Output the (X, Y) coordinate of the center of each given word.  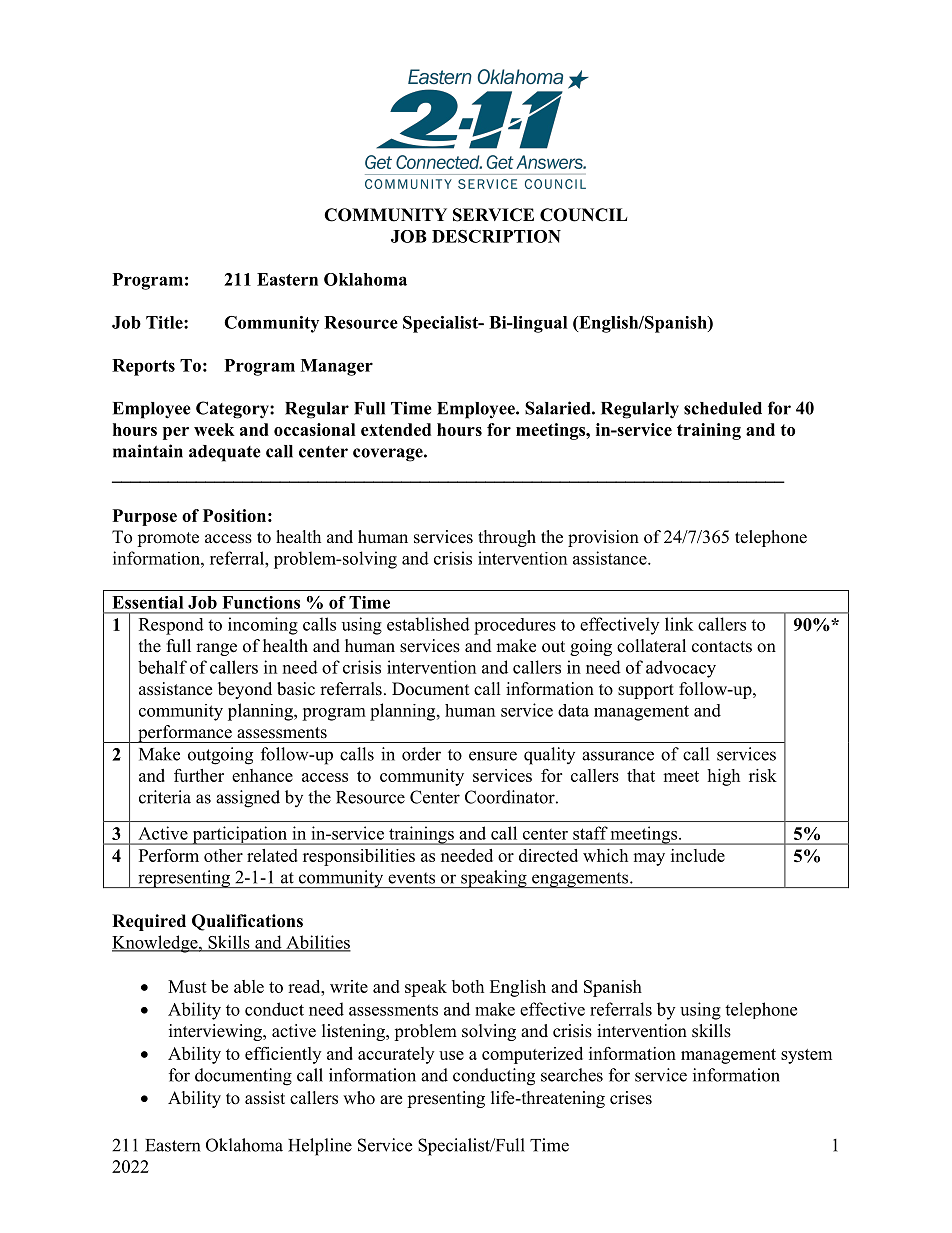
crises (631, 1098)
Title (165, 322)
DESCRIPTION (496, 236)
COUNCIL (584, 215)
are (391, 1100)
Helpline (320, 1147)
